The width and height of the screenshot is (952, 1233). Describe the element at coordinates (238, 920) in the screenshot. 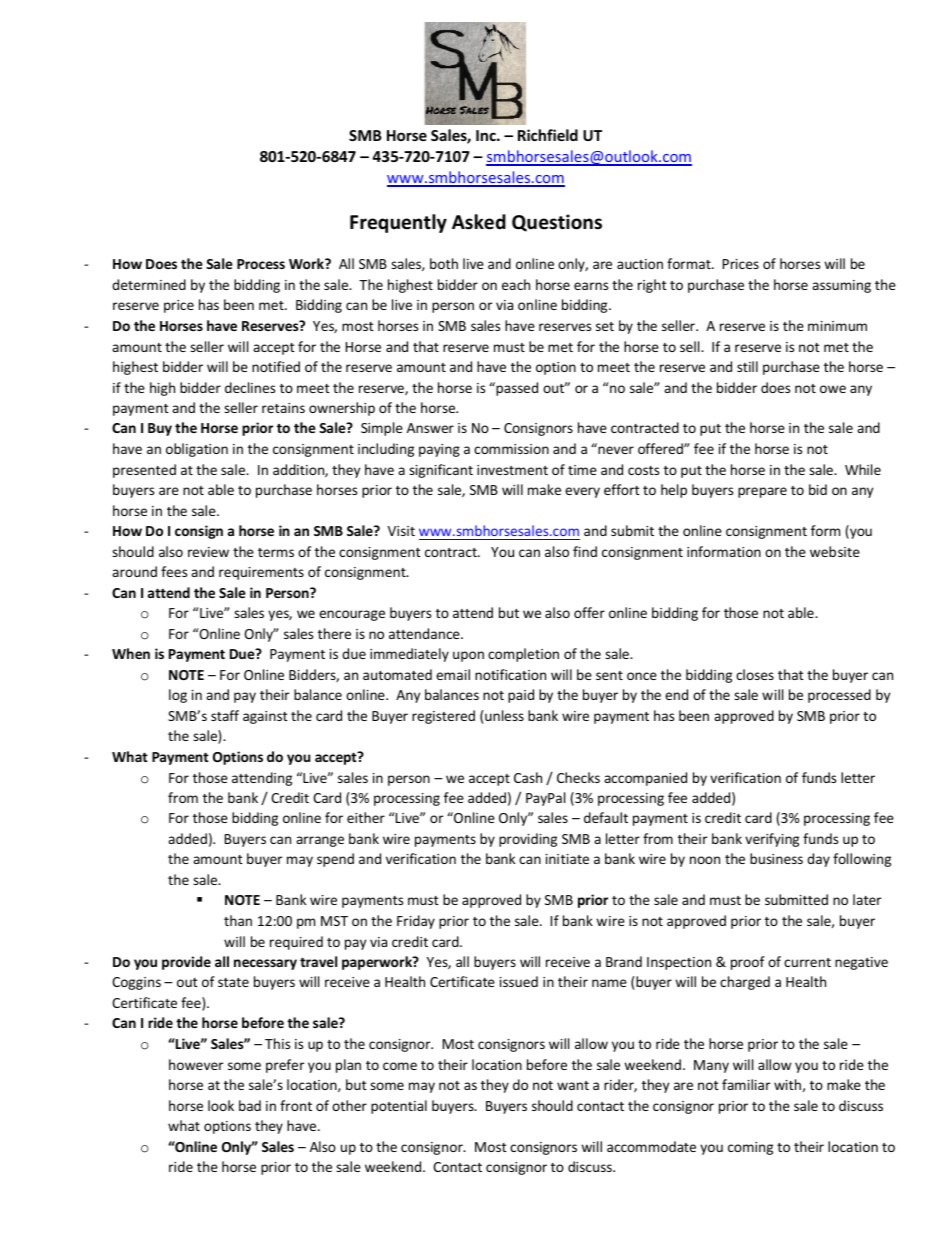

I see `than` at that location.
